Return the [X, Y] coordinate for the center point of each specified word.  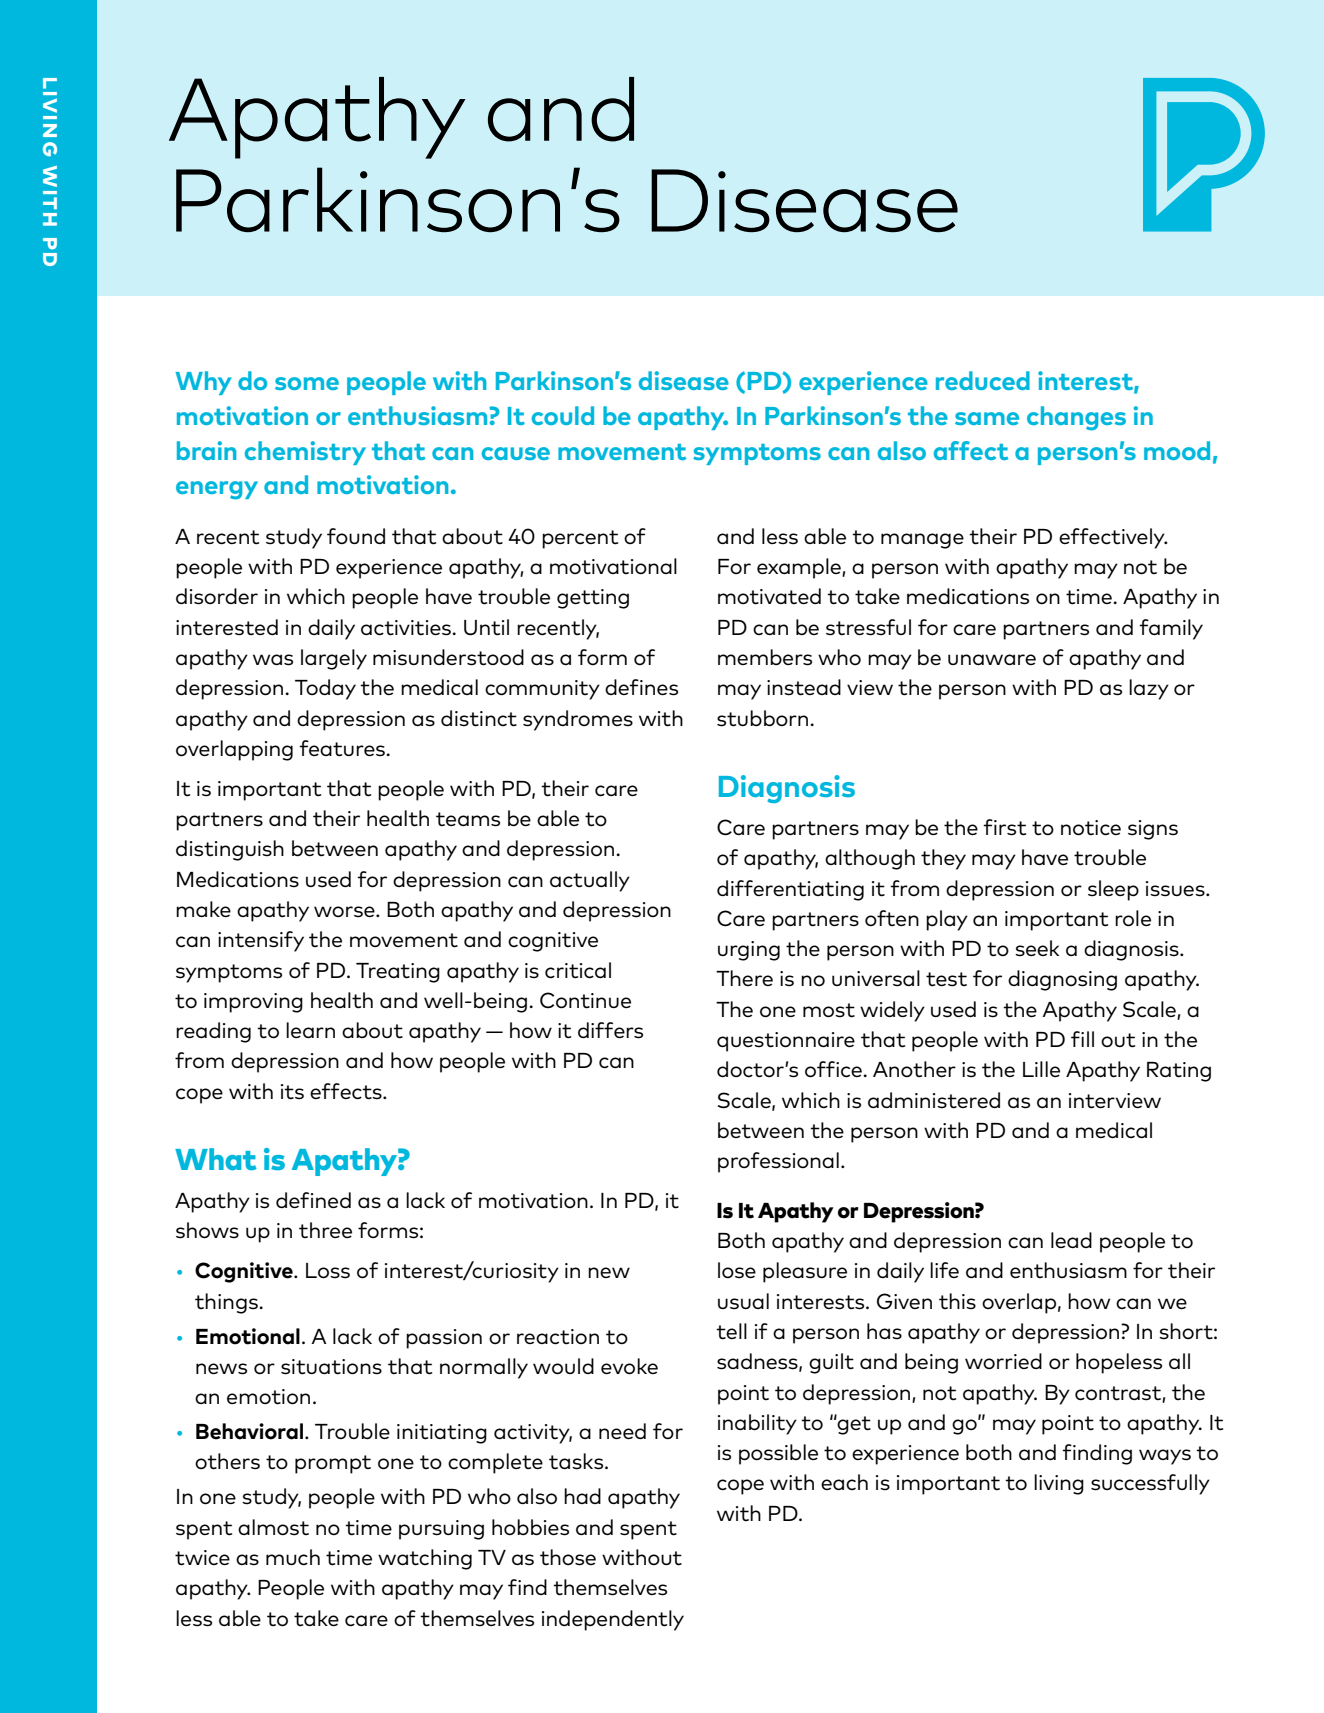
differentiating [790, 890]
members [765, 657]
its [292, 1092]
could [563, 415]
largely [334, 659]
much [293, 1557]
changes [1076, 418]
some [307, 383]
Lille [1041, 1069]
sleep [1113, 890]
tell [731, 1331]
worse [345, 912]
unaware [992, 659]
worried [1003, 1361]
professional [778, 1162]
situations [331, 1367]
